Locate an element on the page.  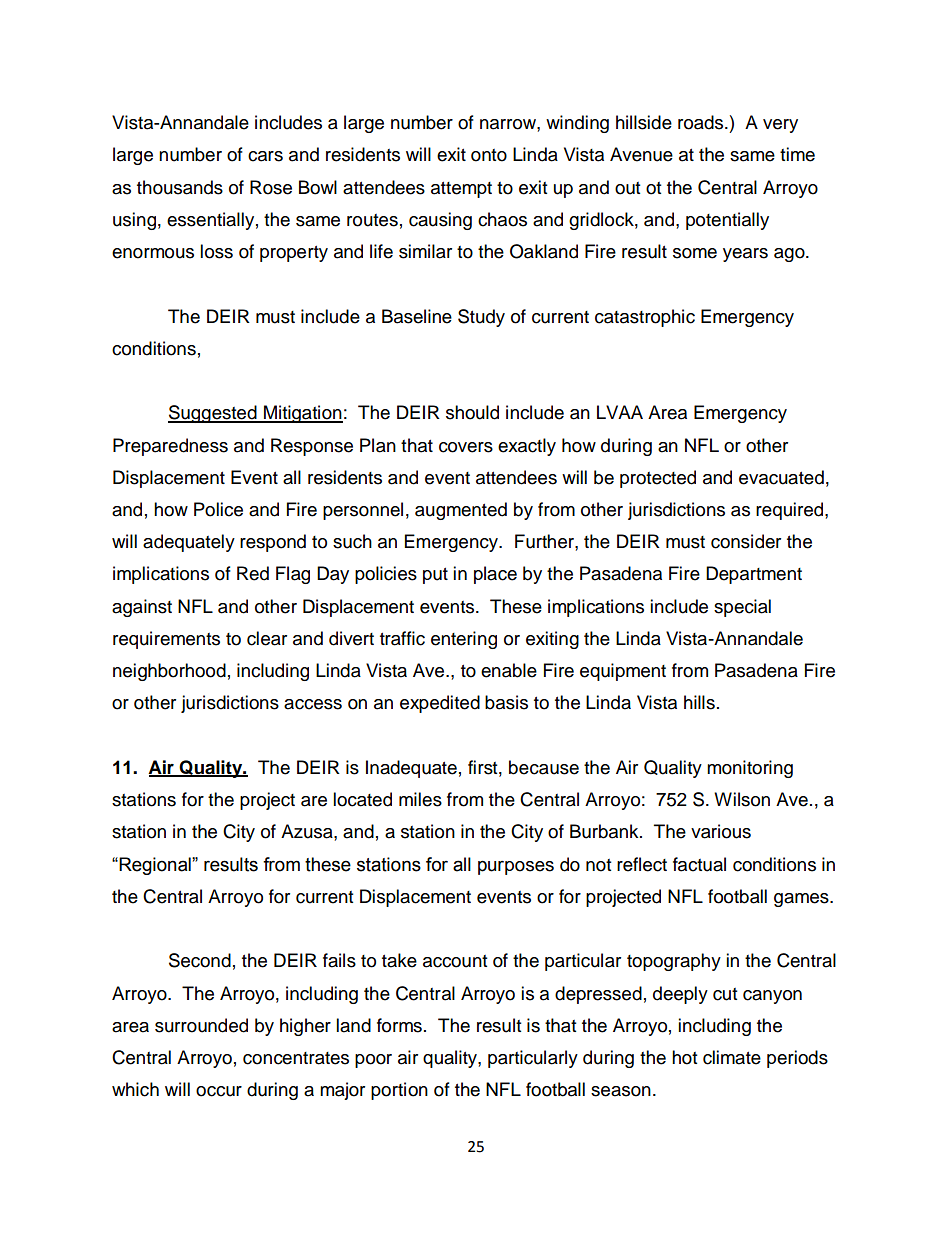
hot is located at coordinates (684, 1057).
